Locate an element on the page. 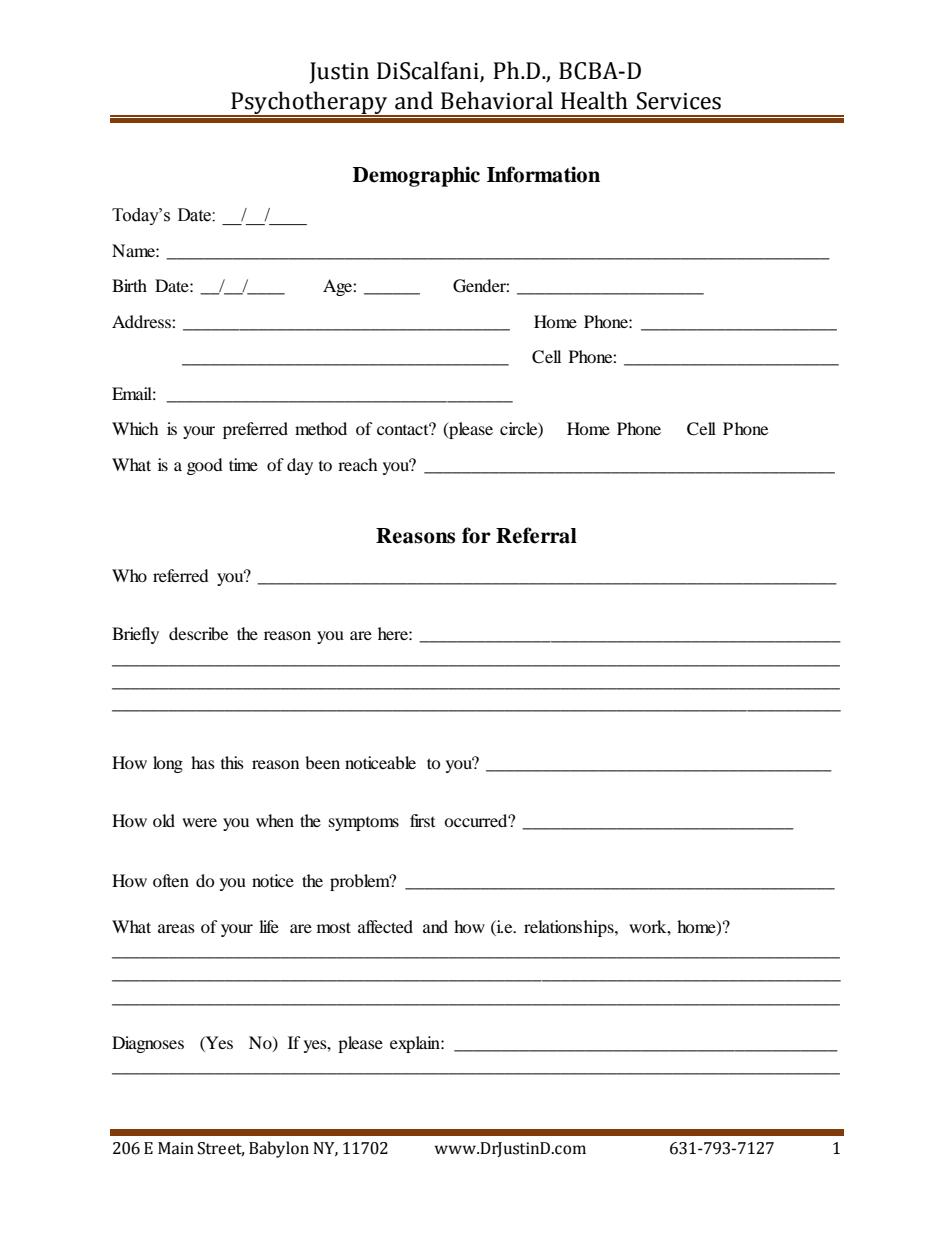  Health is located at coordinates (594, 100).
